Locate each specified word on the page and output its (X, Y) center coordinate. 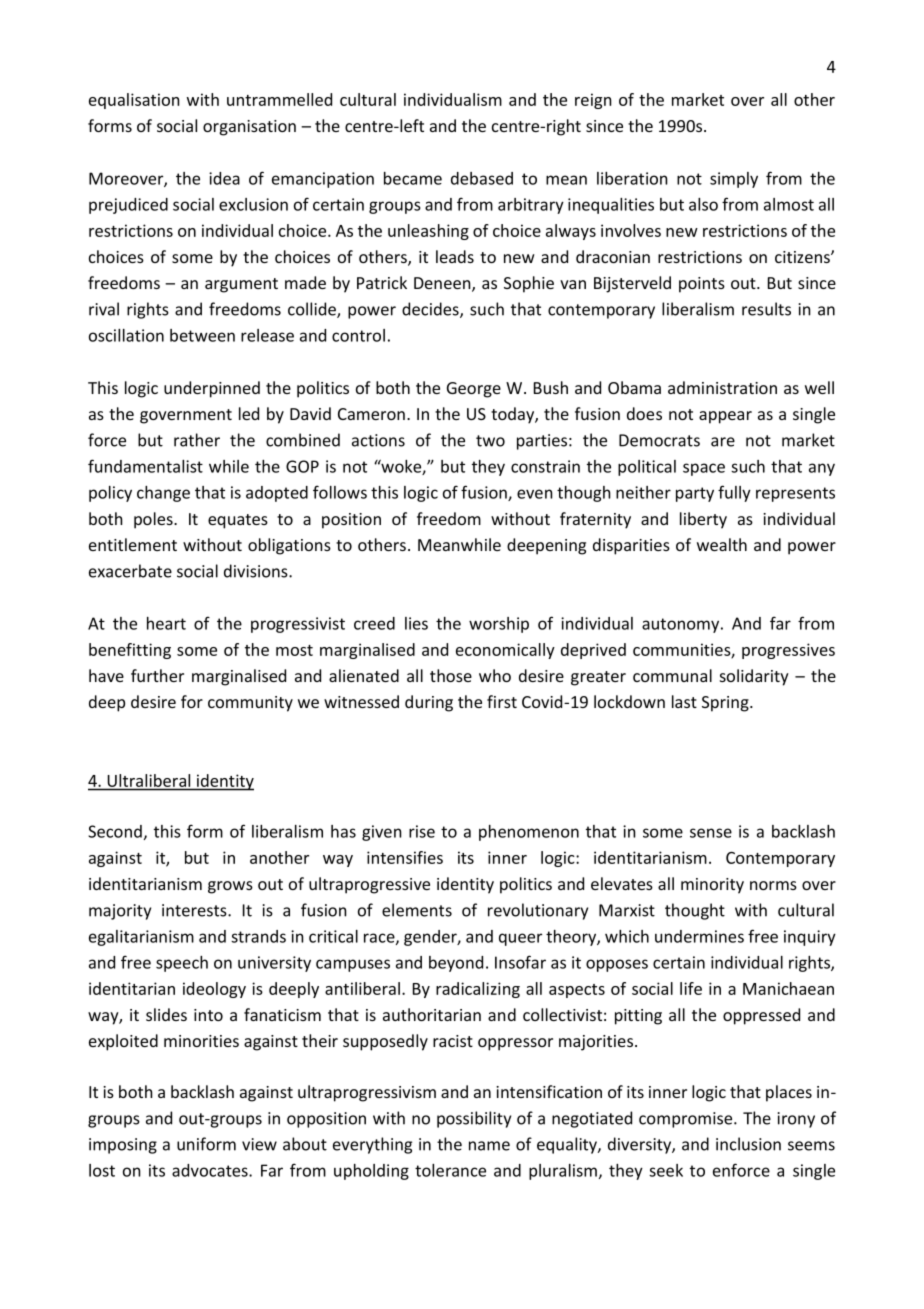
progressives (788, 651)
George (474, 390)
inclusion (748, 1144)
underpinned (212, 389)
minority (712, 886)
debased (482, 178)
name (489, 1146)
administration (722, 387)
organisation (249, 128)
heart (166, 623)
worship (499, 625)
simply (734, 180)
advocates (211, 1170)
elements (417, 910)
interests (195, 910)
